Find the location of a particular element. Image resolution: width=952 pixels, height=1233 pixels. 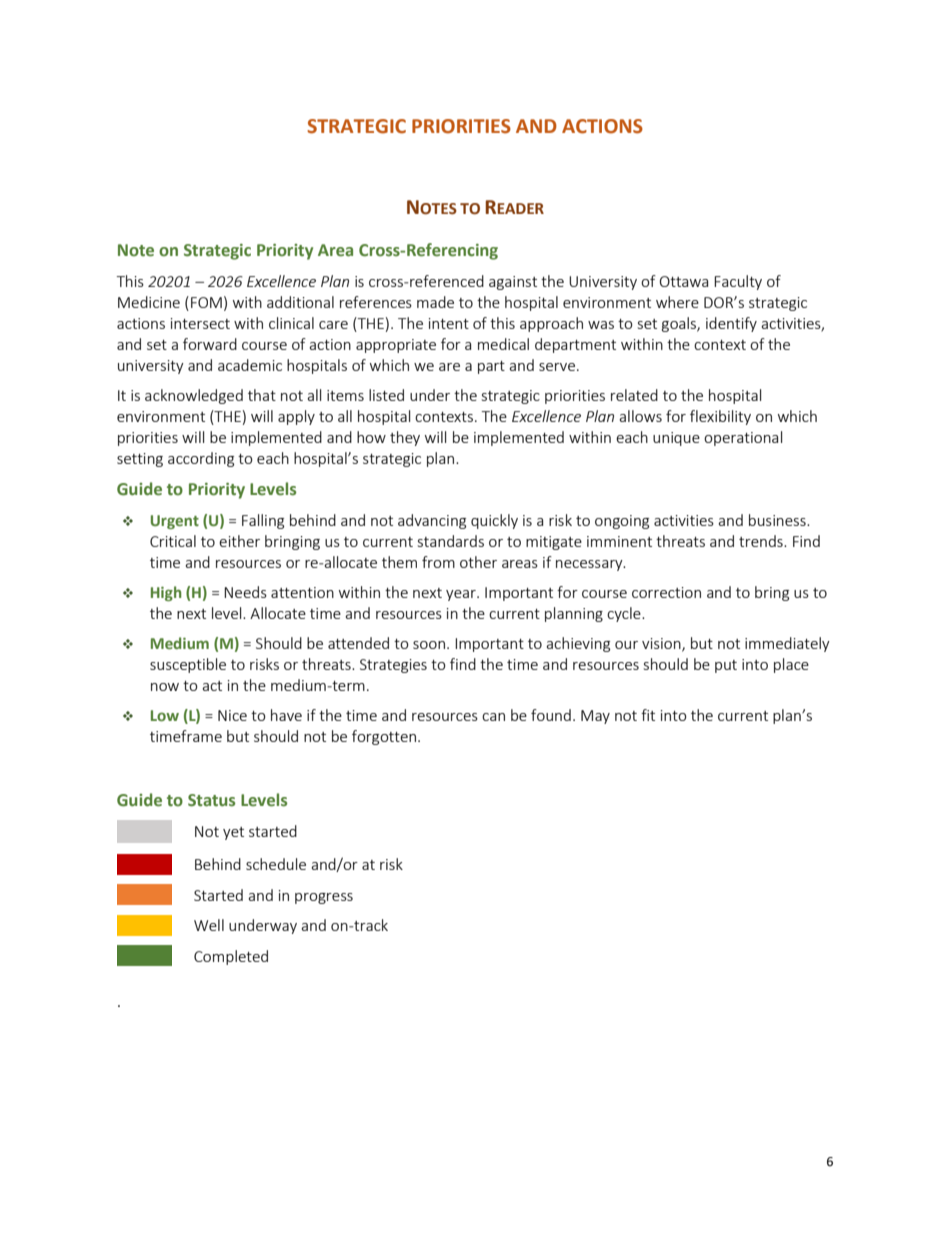

year is located at coordinates (462, 595).
